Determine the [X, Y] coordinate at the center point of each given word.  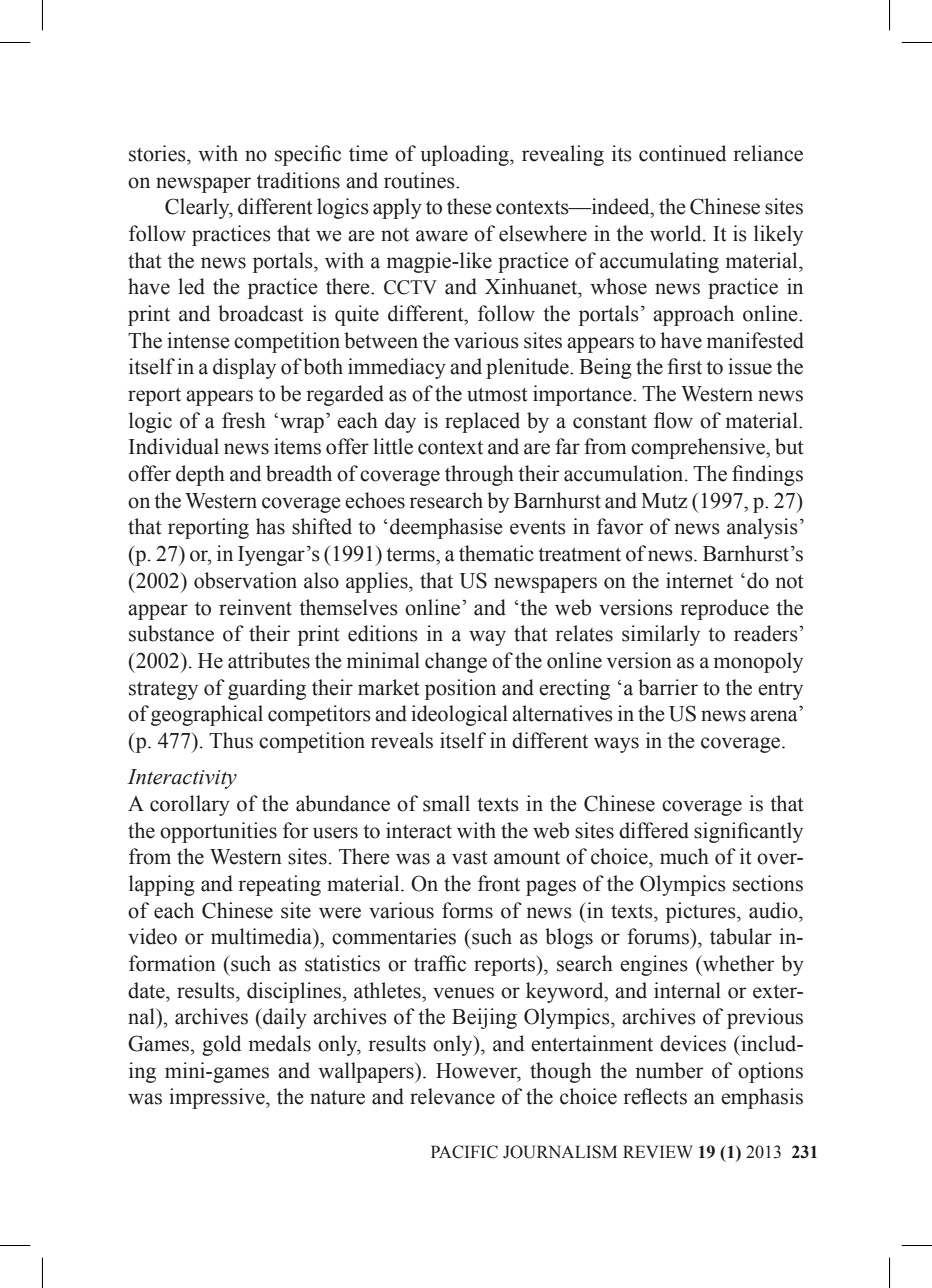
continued [682, 153]
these [469, 206]
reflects [655, 1096]
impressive [218, 1098]
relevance [452, 1096]
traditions [298, 180]
